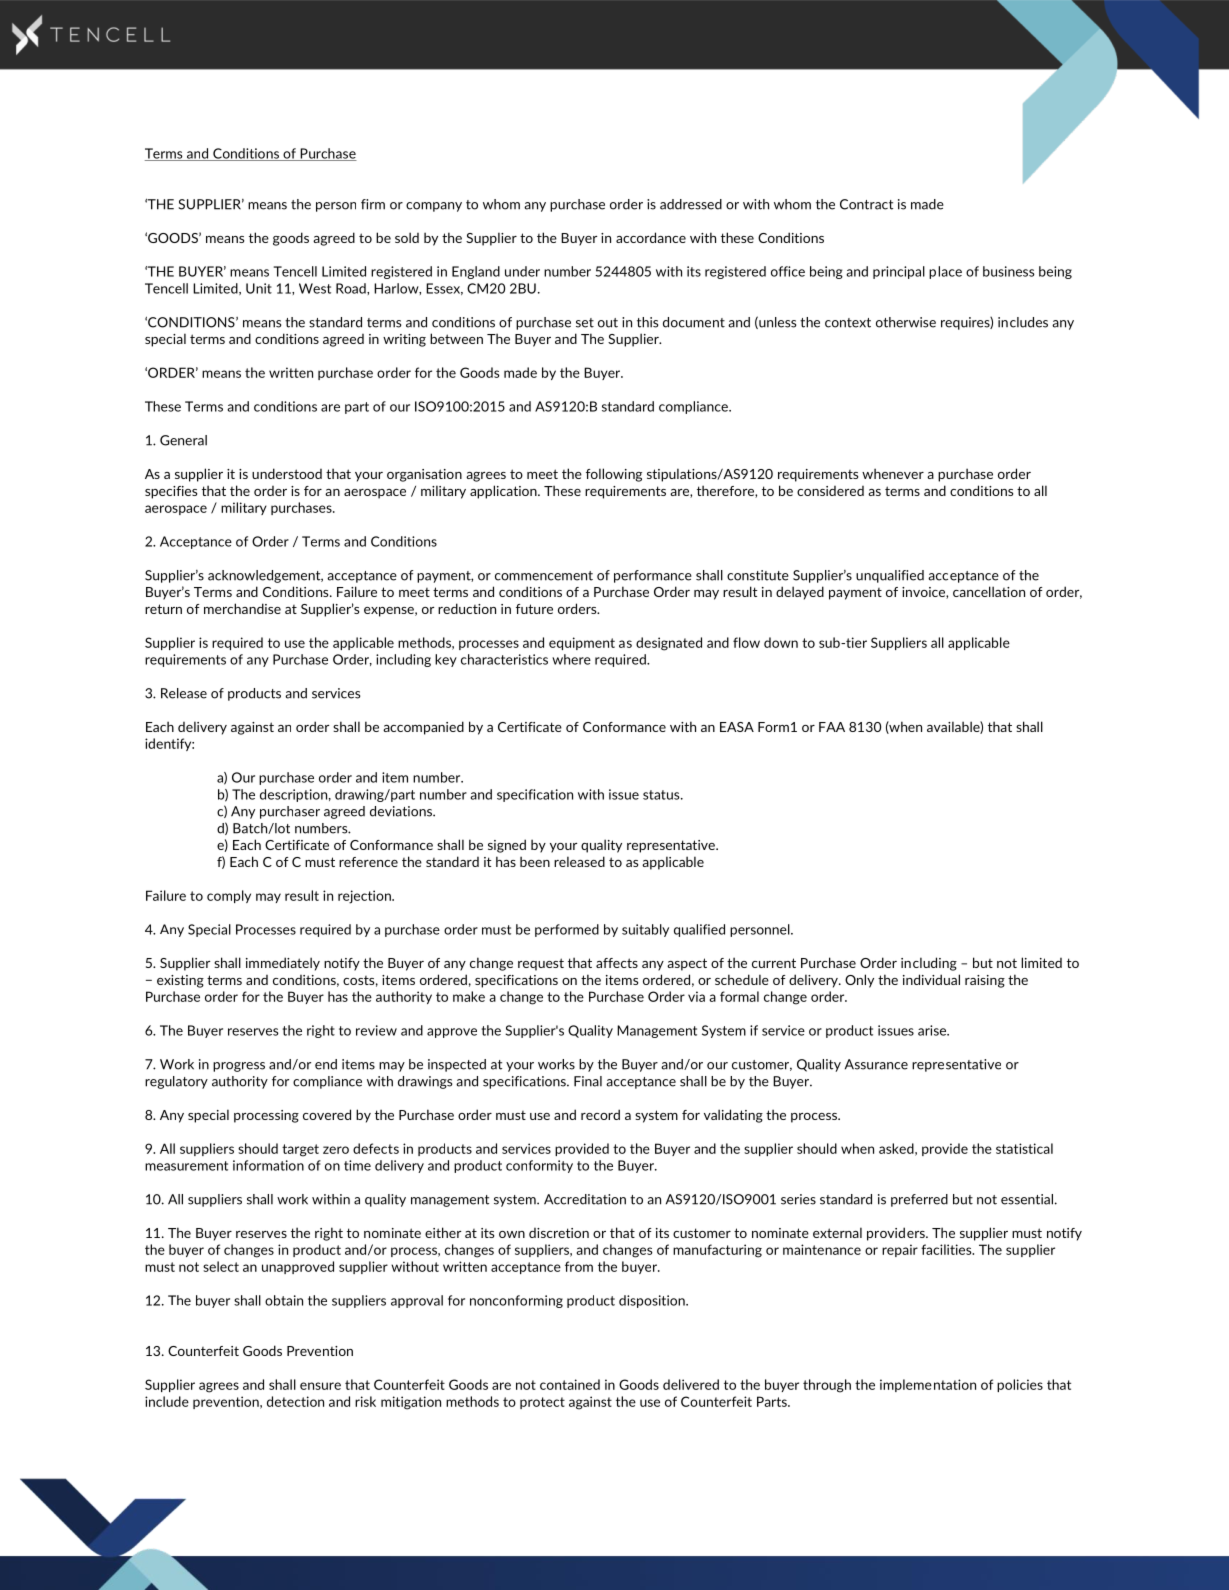  Describe the element at coordinates (295, 1401) in the screenshot. I see `detection` at that location.
